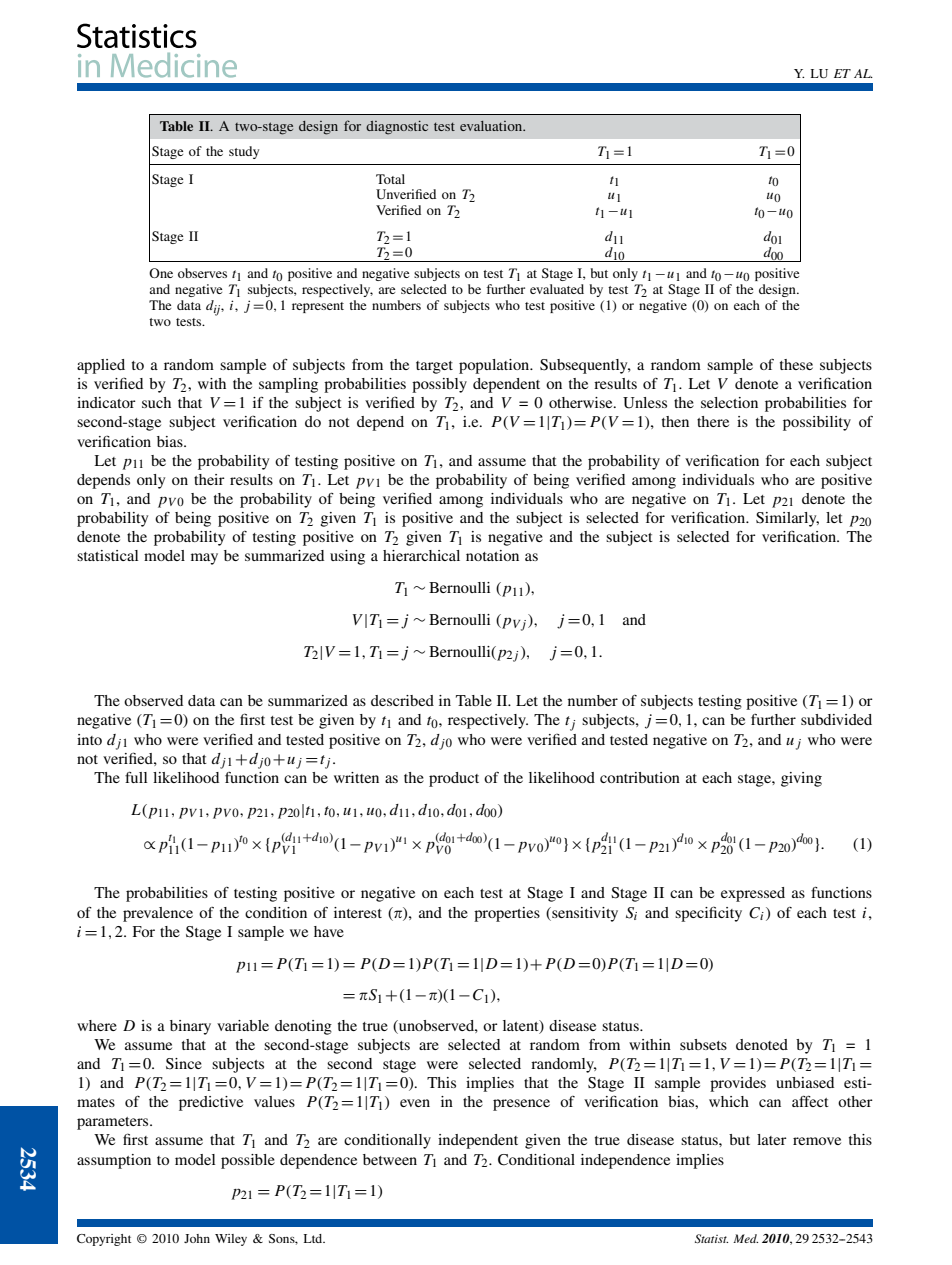 Image resolution: width=952 pixels, height=1265 pixels. What do you see at coordinates (745, 1238) in the screenshot?
I see `Med` at bounding box center [745, 1238].
